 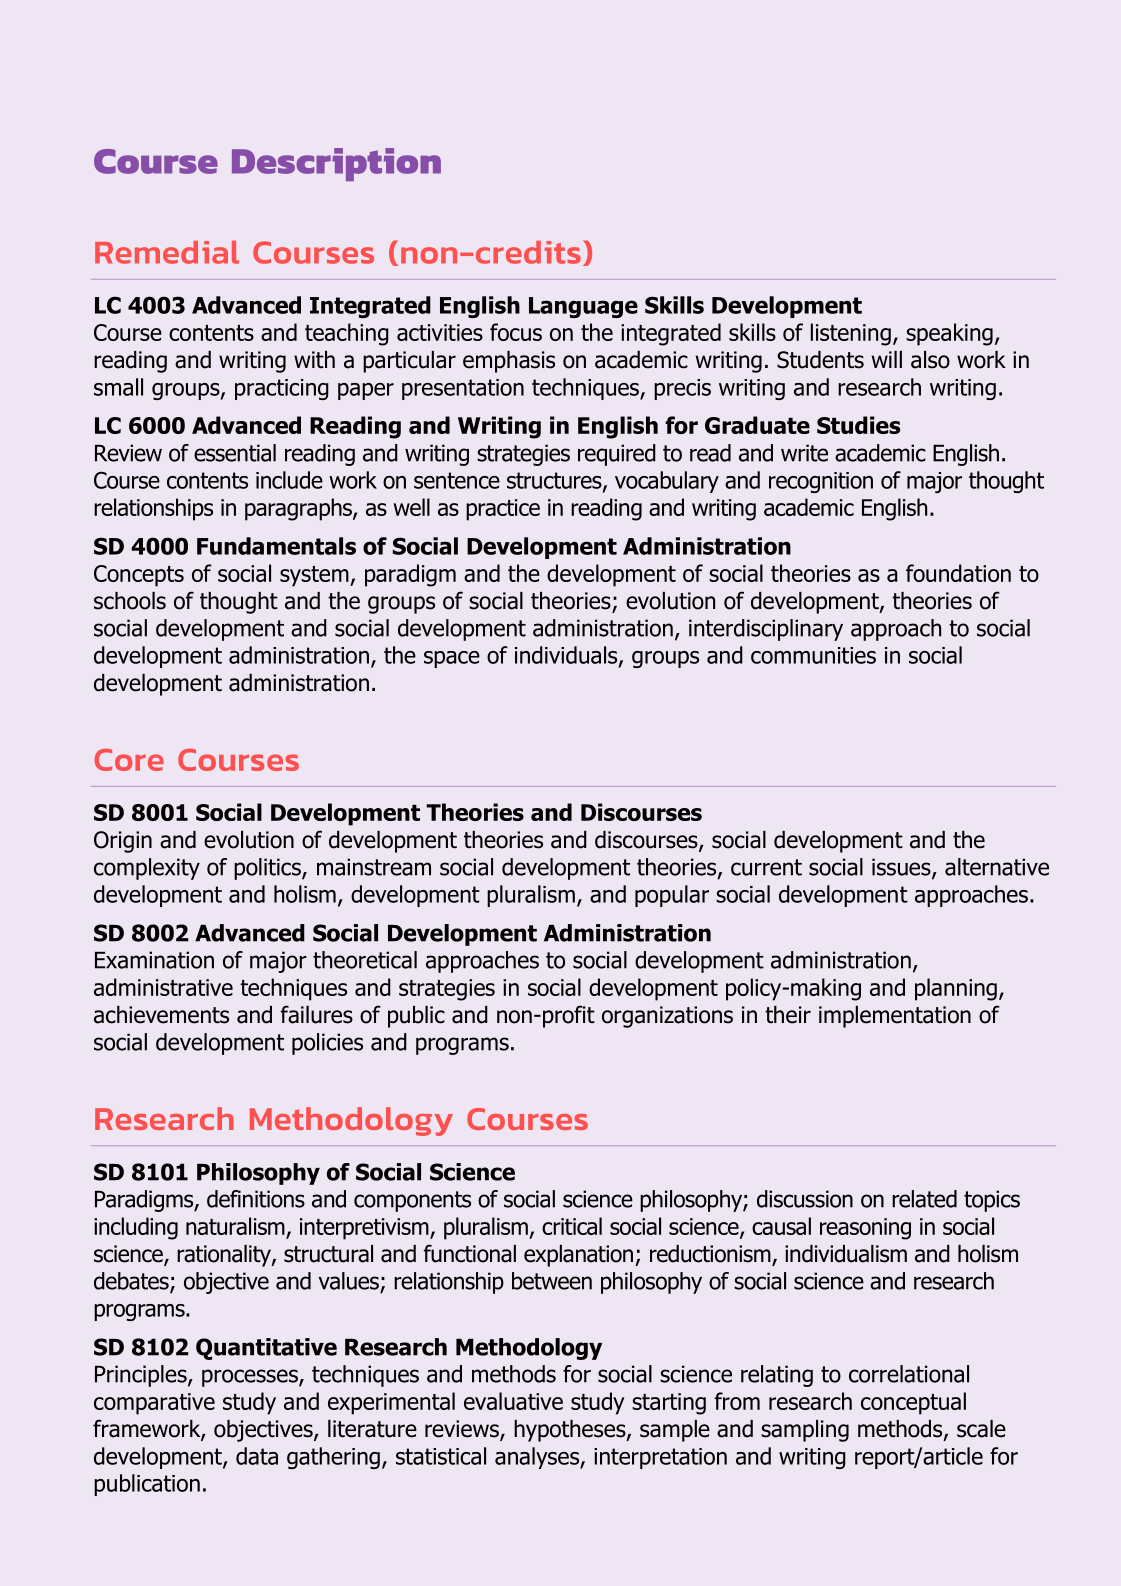 I want to click on data, so click(x=257, y=1456).
